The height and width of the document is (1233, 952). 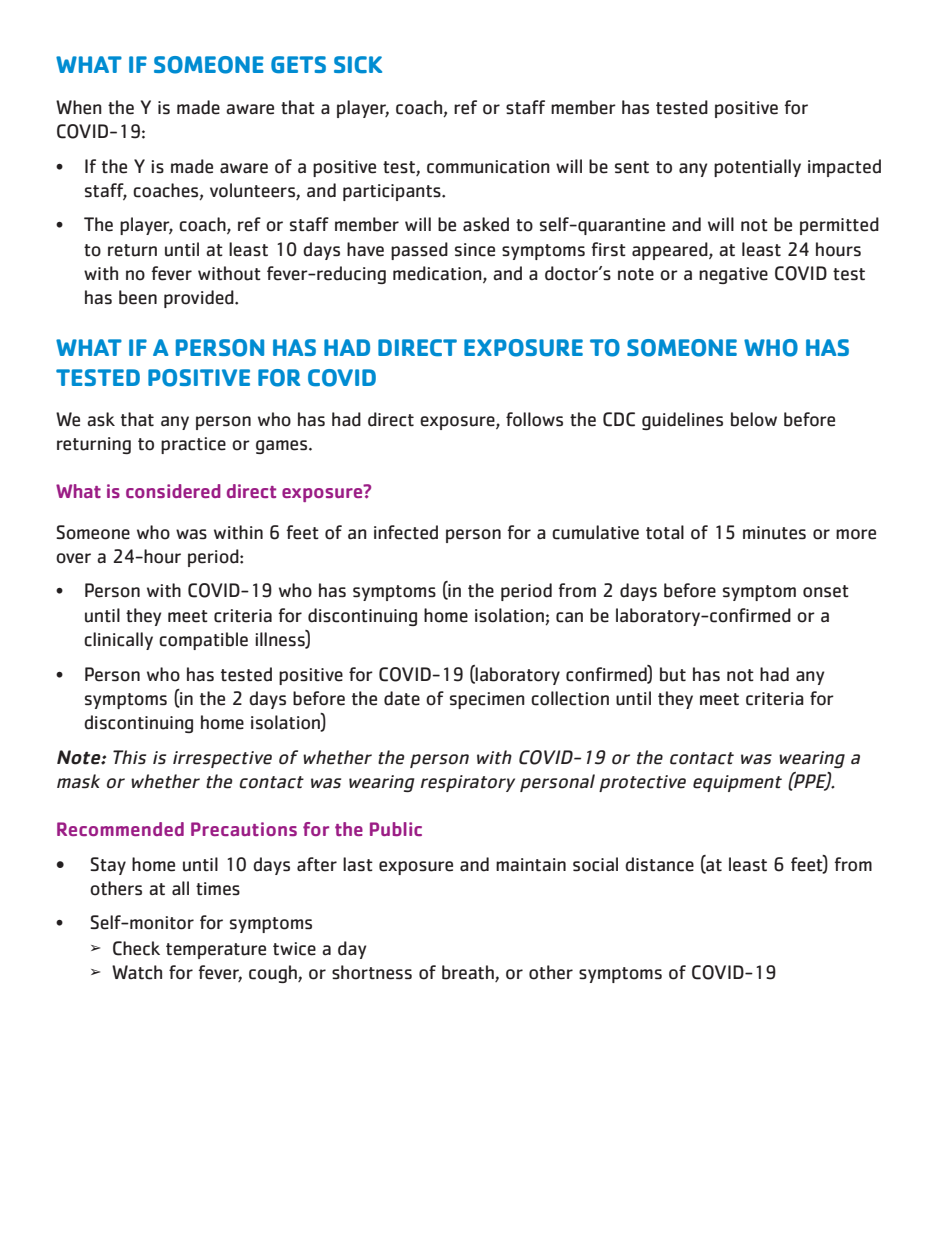 I want to click on specimen, so click(x=487, y=700).
